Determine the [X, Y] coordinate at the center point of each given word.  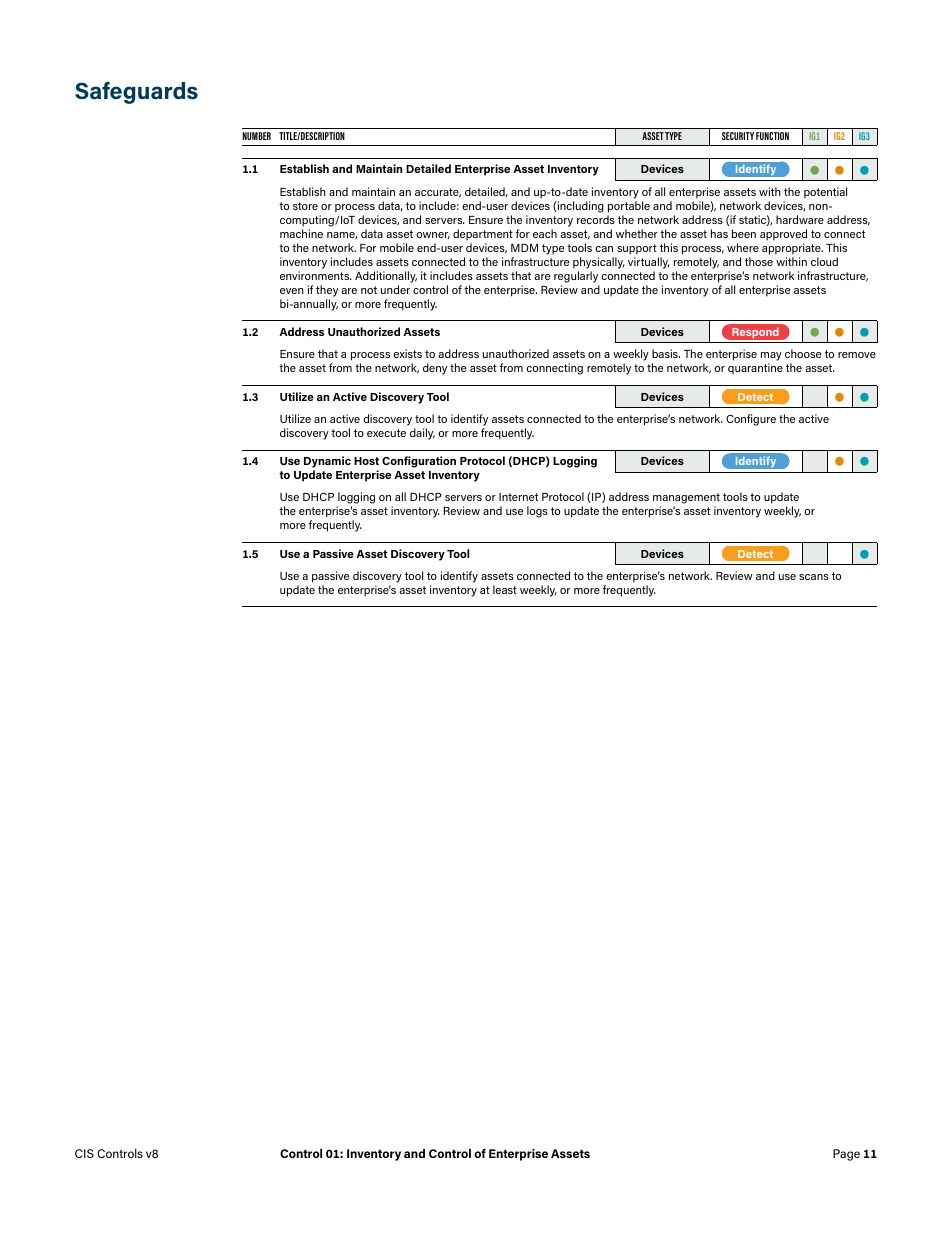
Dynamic [327, 463]
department [483, 235]
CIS [84, 1153]
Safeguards [136, 92]
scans [814, 577]
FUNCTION [772, 136]
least [505, 589]
